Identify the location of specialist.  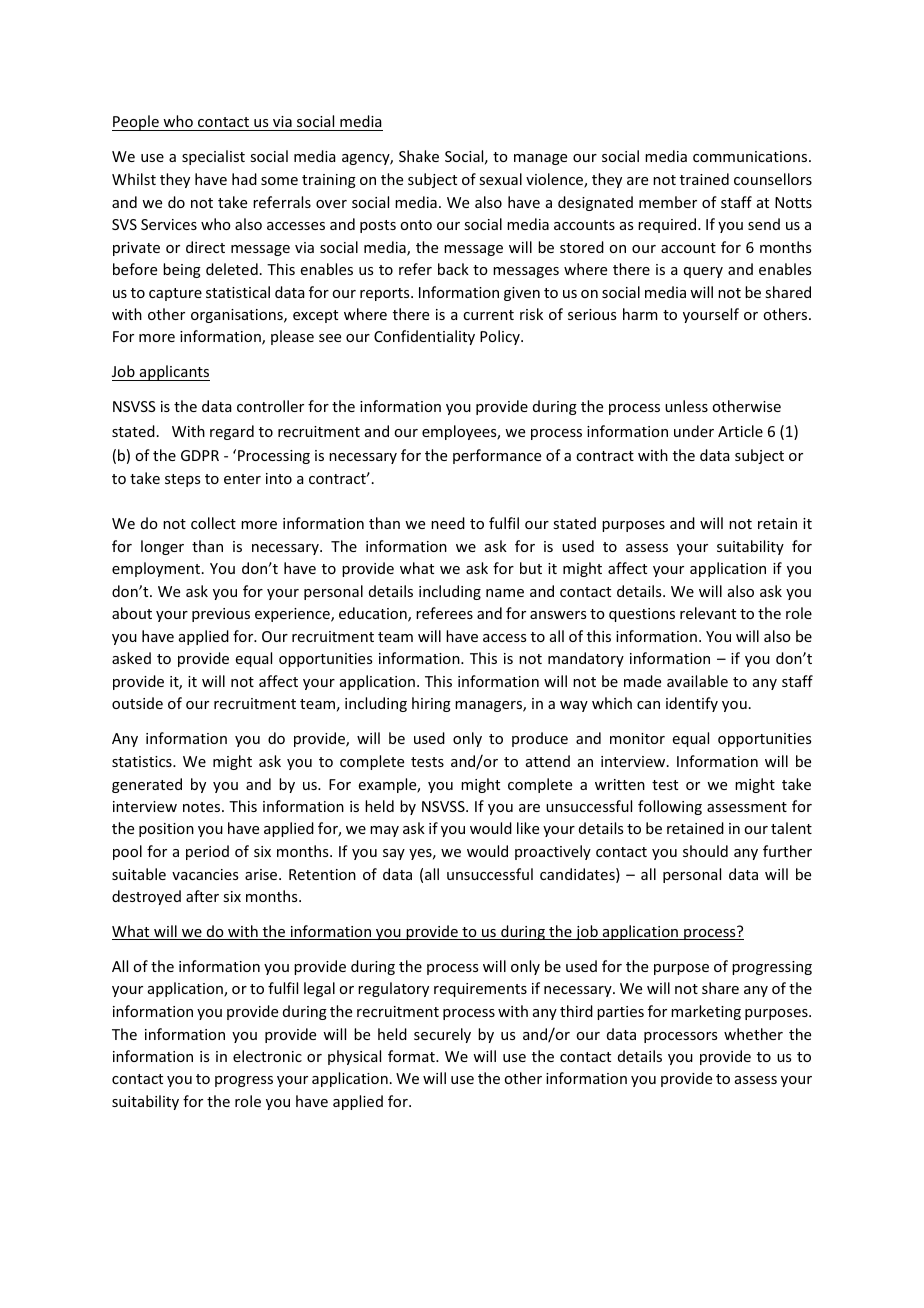
(213, 157).
